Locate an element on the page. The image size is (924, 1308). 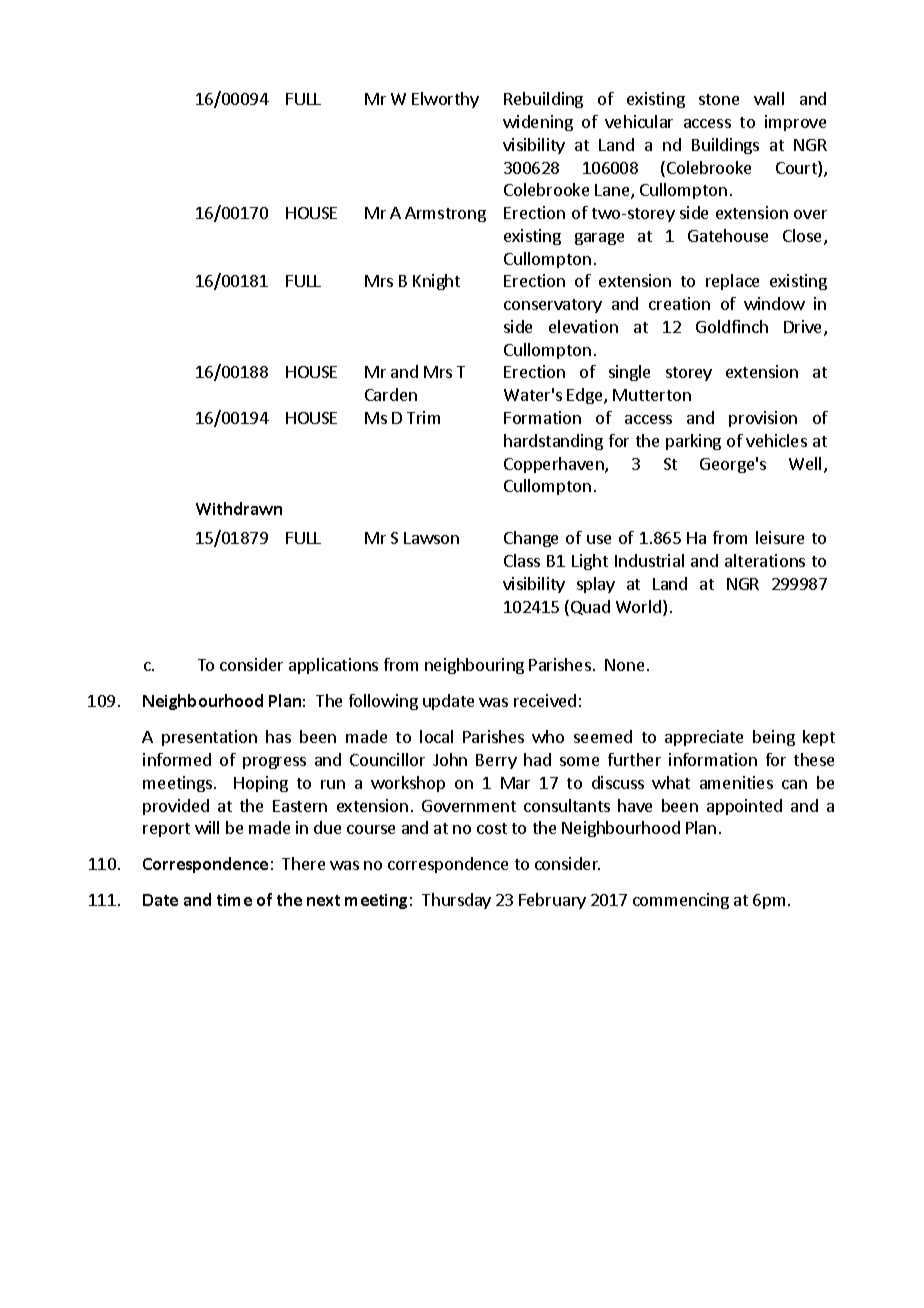
Buildings is located at coordinates (725, 146).
